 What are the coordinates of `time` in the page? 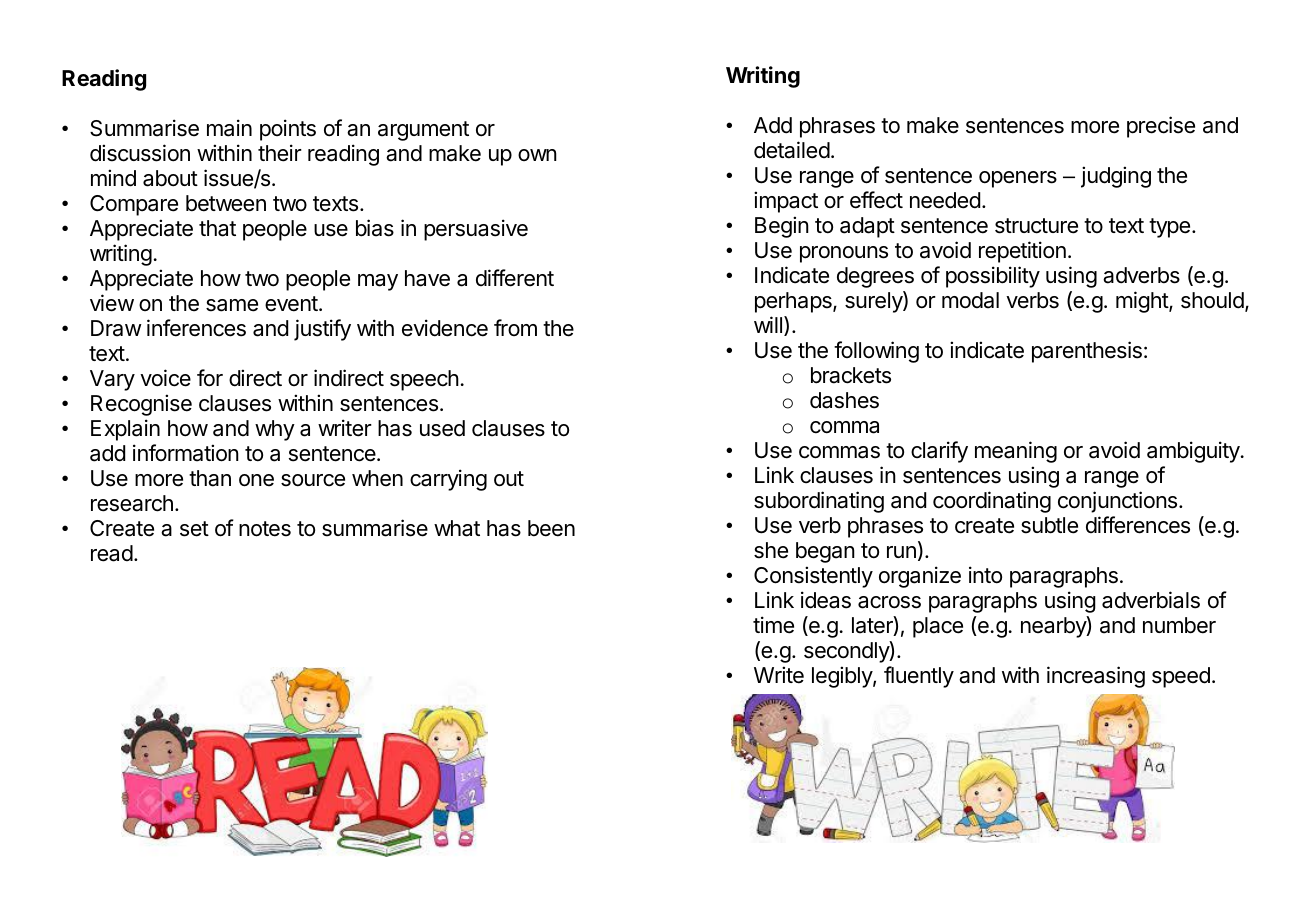 It's located at (773, 625).
